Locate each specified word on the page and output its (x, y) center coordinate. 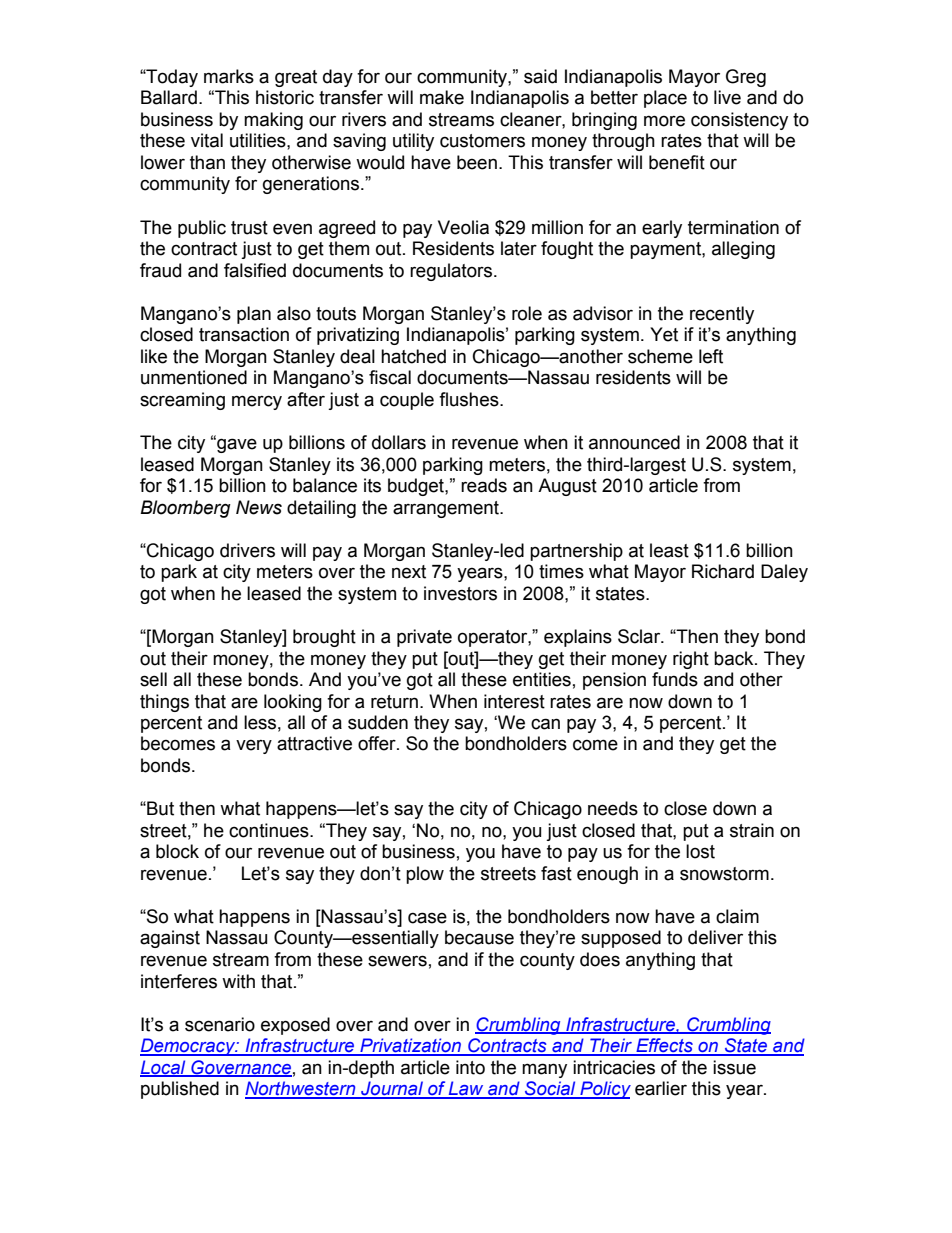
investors (460, 593)
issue (734, 1067)
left (711, 356)
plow (425, 875)
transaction (244, 334)
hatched (413, 356)
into (470, 1067)
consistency (739, 121)
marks (229, 76)
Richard (723, 571)
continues (270, 830)
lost (700, 851)
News (259, 507)
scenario (220, 1024)
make (442, 97)
